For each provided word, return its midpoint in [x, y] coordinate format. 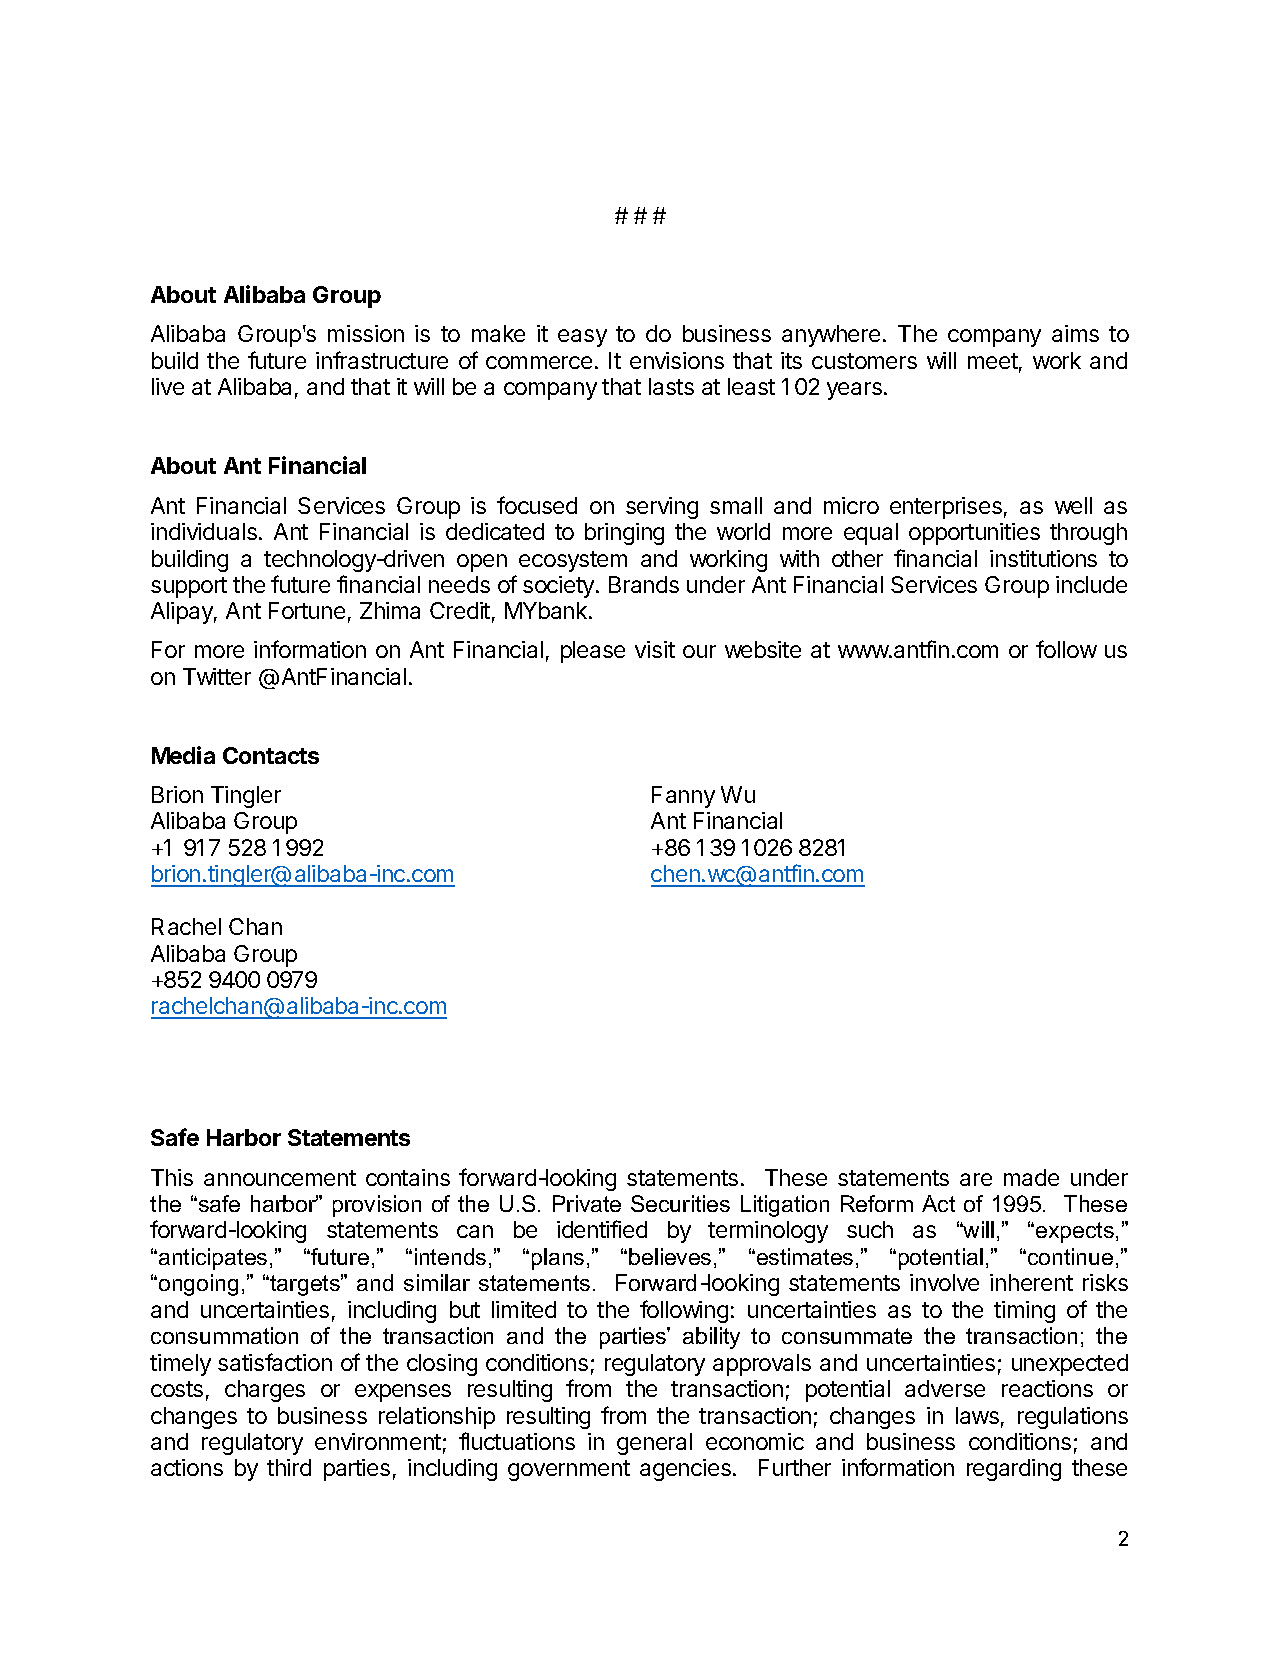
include [1091, 584]
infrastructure [382, 360]
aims [1075, 333]
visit [655, 649]
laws [977, 1415]
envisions [677, 360]
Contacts [271, 755]
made [1031, 1177]
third [289, 1467]
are [976, 1179]
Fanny [683, 797]
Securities [680, 1203]
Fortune [307, 610]
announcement [280, 1178]
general [654, 1444]
